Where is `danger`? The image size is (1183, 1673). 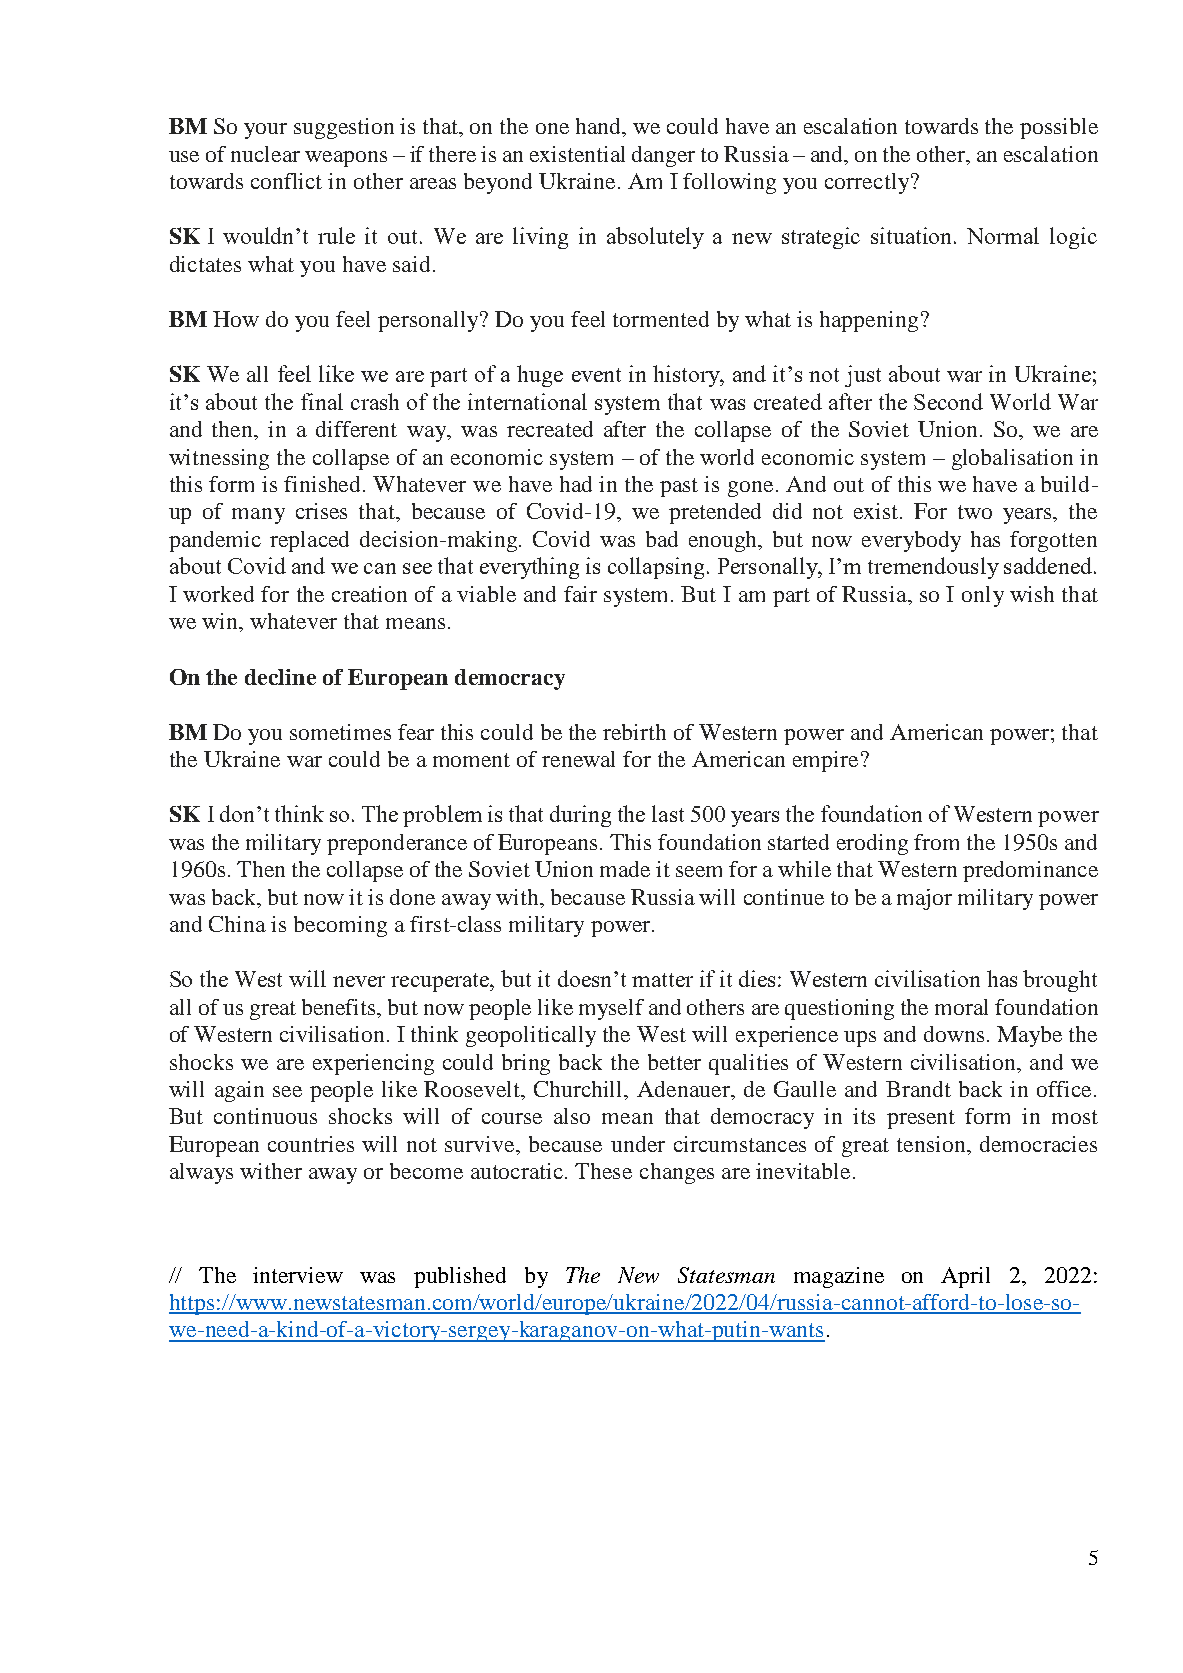
danger is located at coordinates (663, 156).
